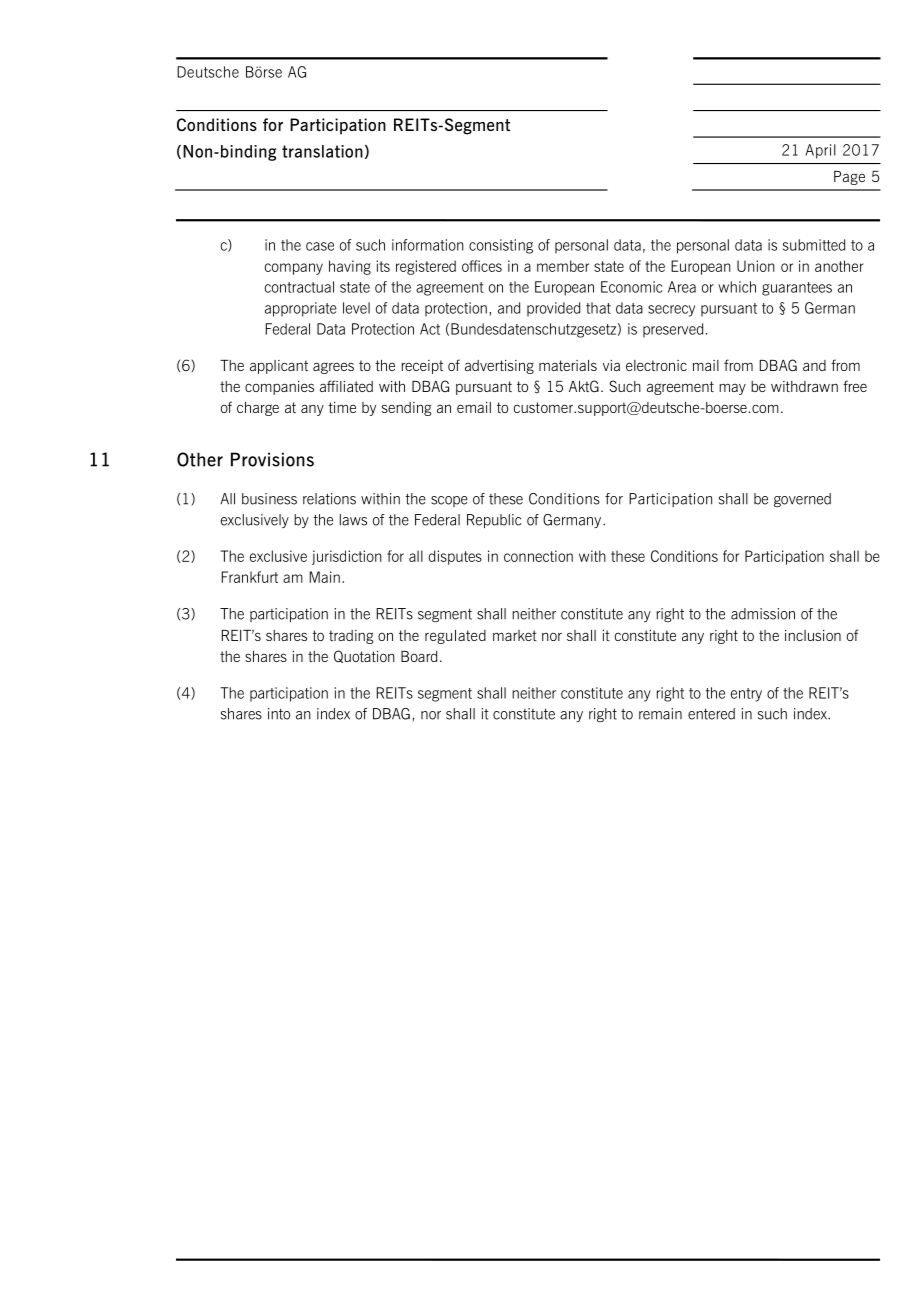 The width and height of the screenshot is (924, 1308). I want to click on provided, so click(553, 309).
